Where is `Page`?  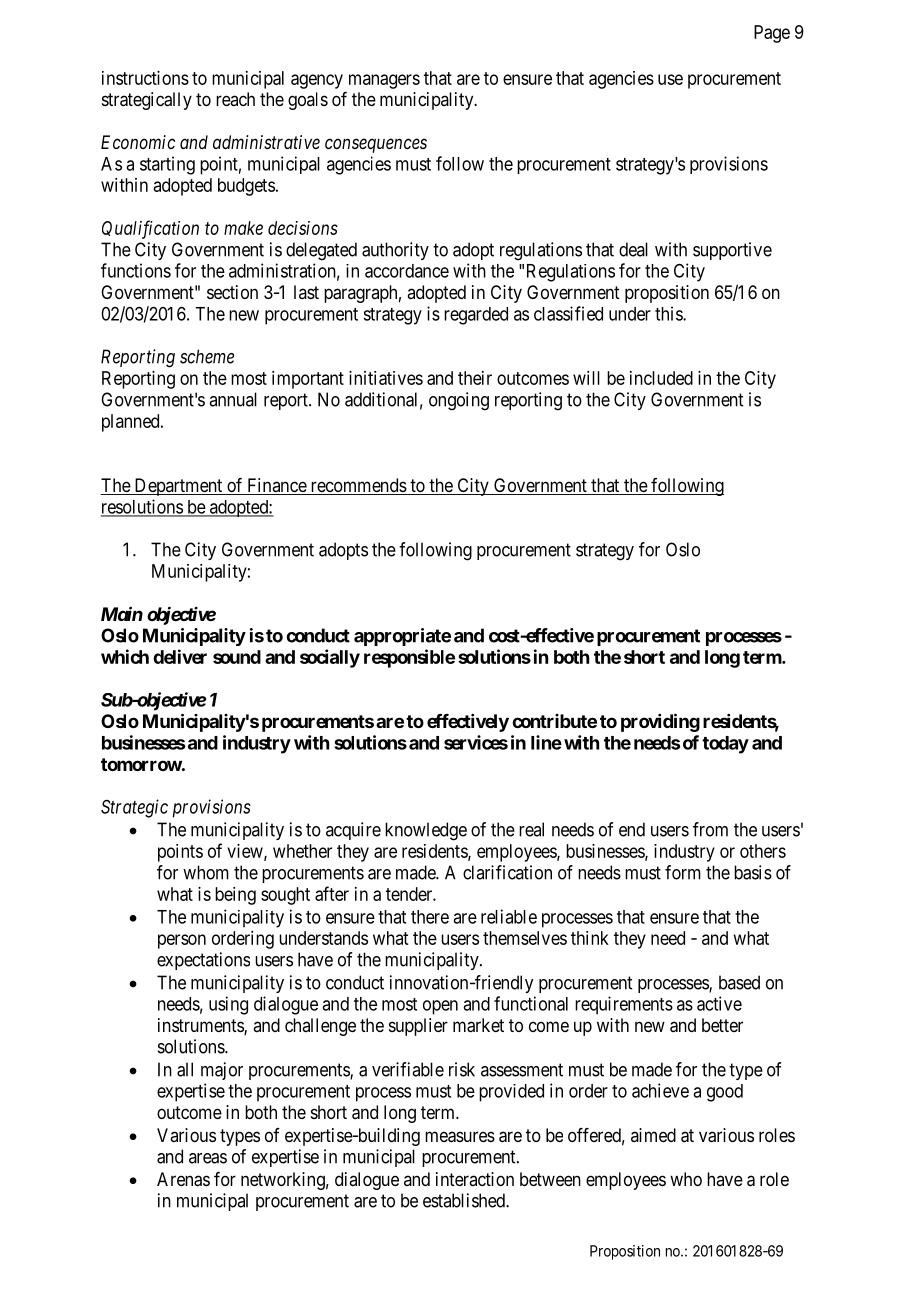
Page is located at coordinates (772, 34).
